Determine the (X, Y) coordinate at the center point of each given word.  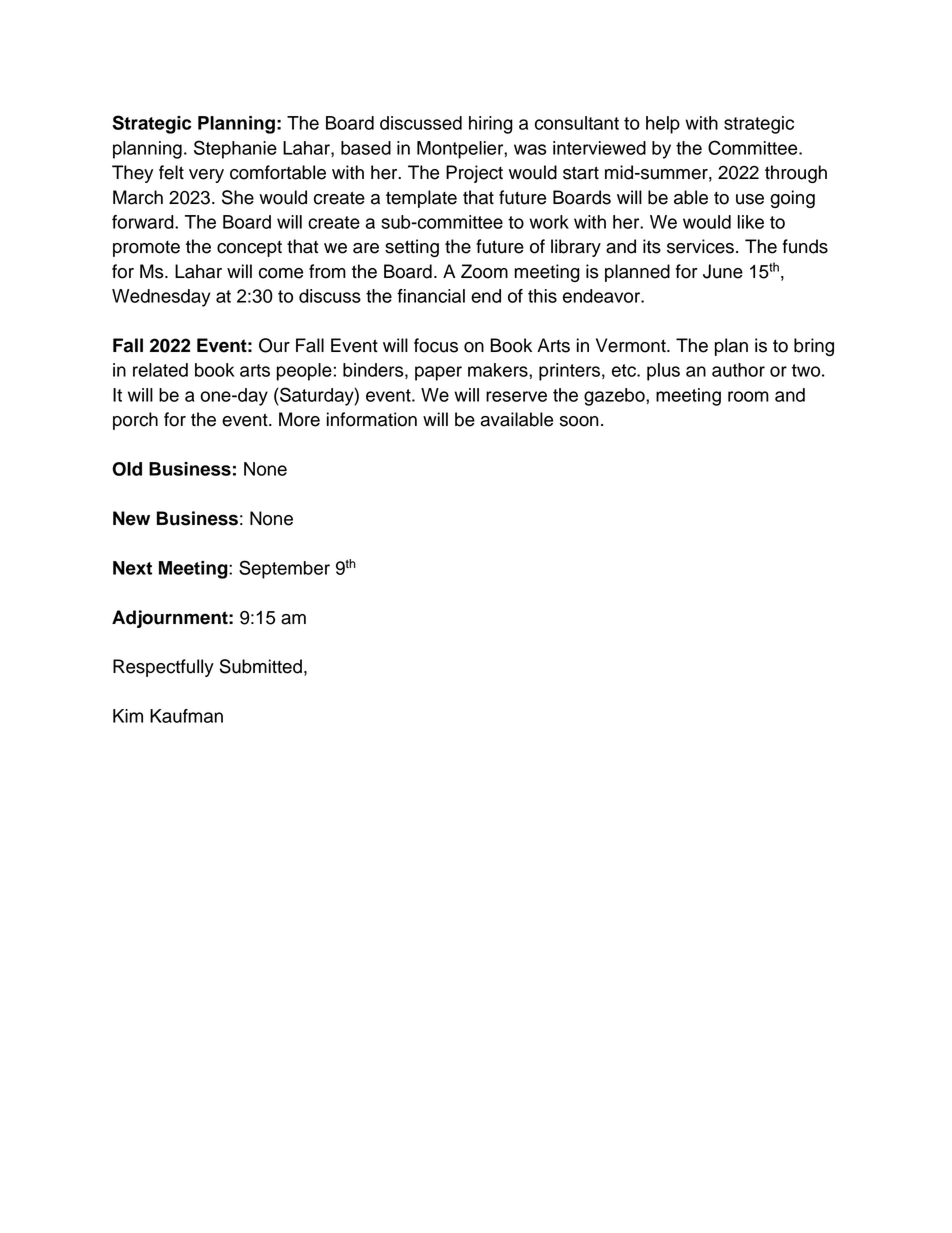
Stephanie (235, 149)
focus (436, 345)
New (131, 518)
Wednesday (161, 298)
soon (579, 421)
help (663, 125)
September (284, 569)
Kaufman (186, 716)
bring (814, 347)
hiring (491, 125)
